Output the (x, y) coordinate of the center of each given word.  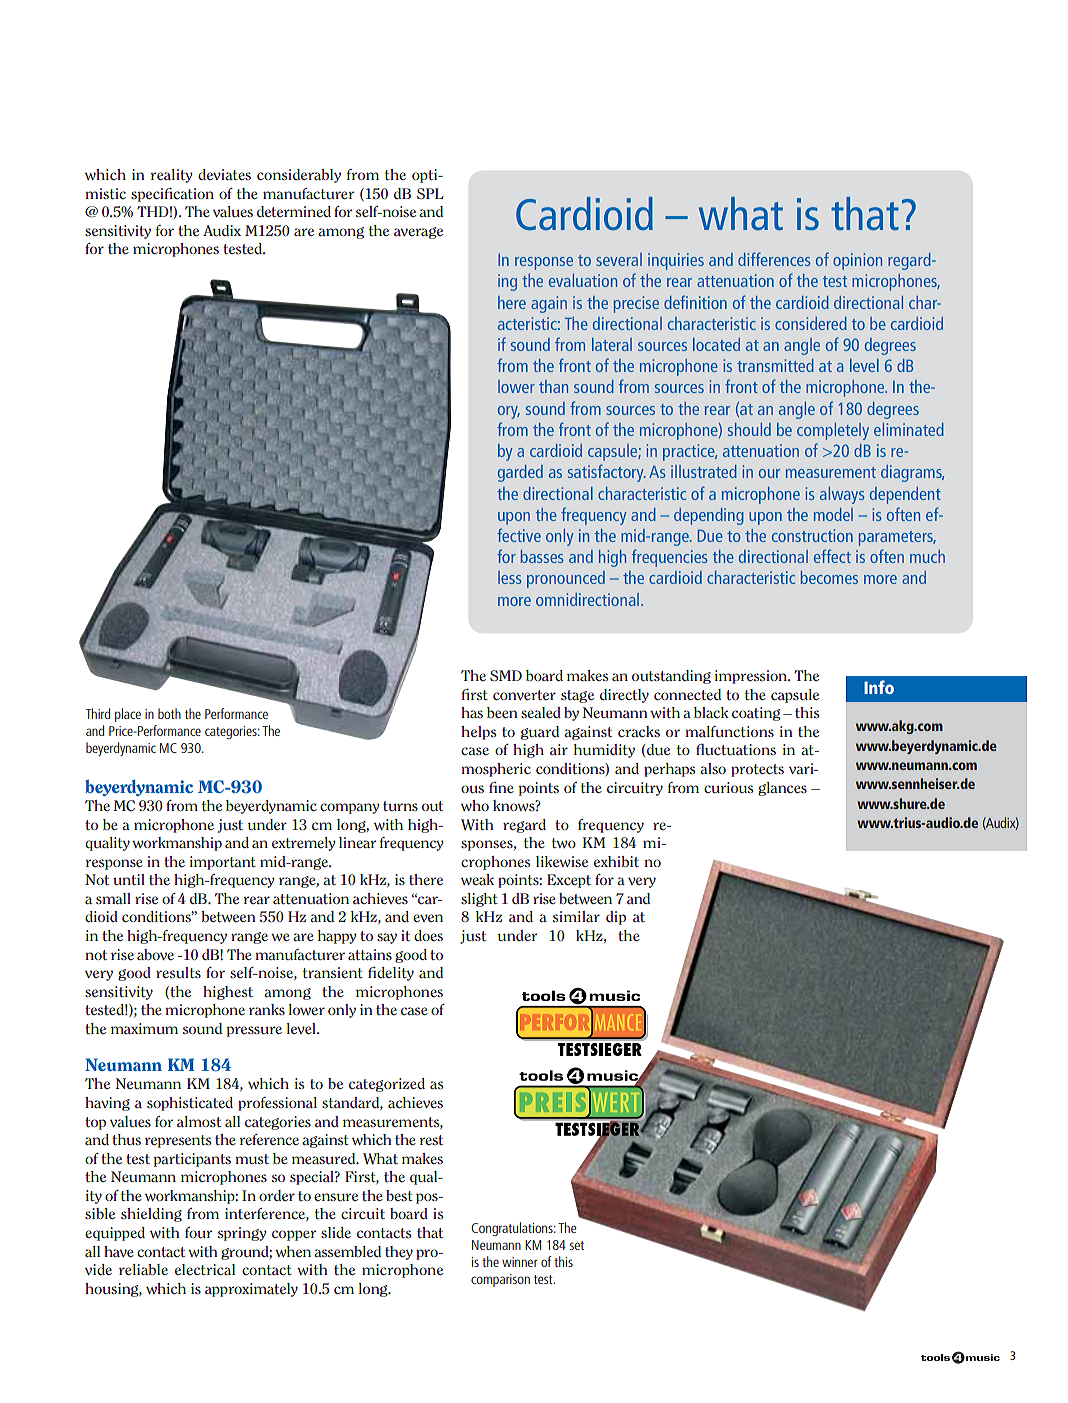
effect (832, 556)
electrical (205, 1269)
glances (782, 789)
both (169, 713)
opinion (857, 261)
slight (479, 900)
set (577, 1245)
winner (520, 1262)
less (510, 577)
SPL (430, 193)
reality (172, 176)
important (223, 863)
